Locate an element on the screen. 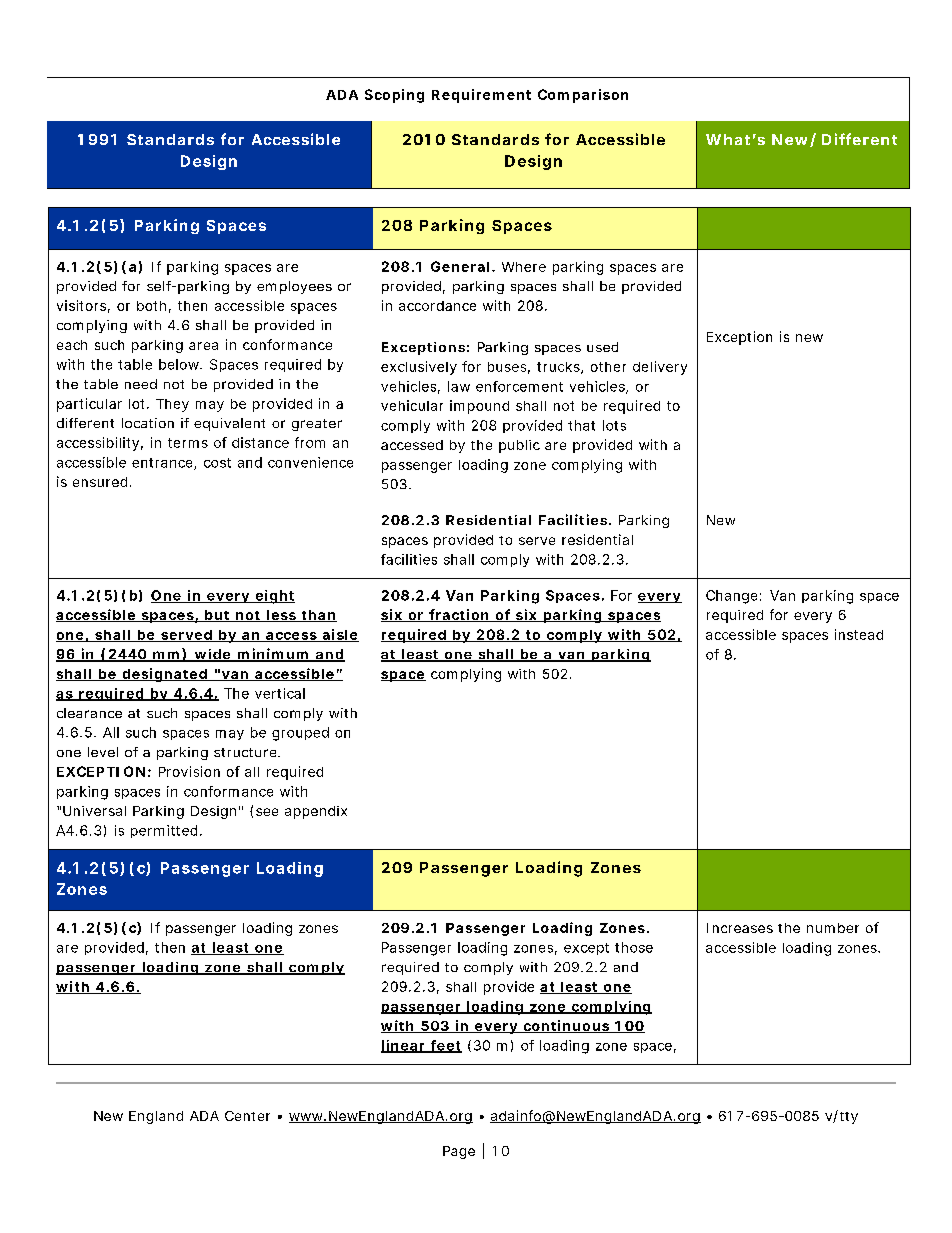 The width and height of the screenshot is (952, 1233). Increases is located at coordinates (740, 928).
